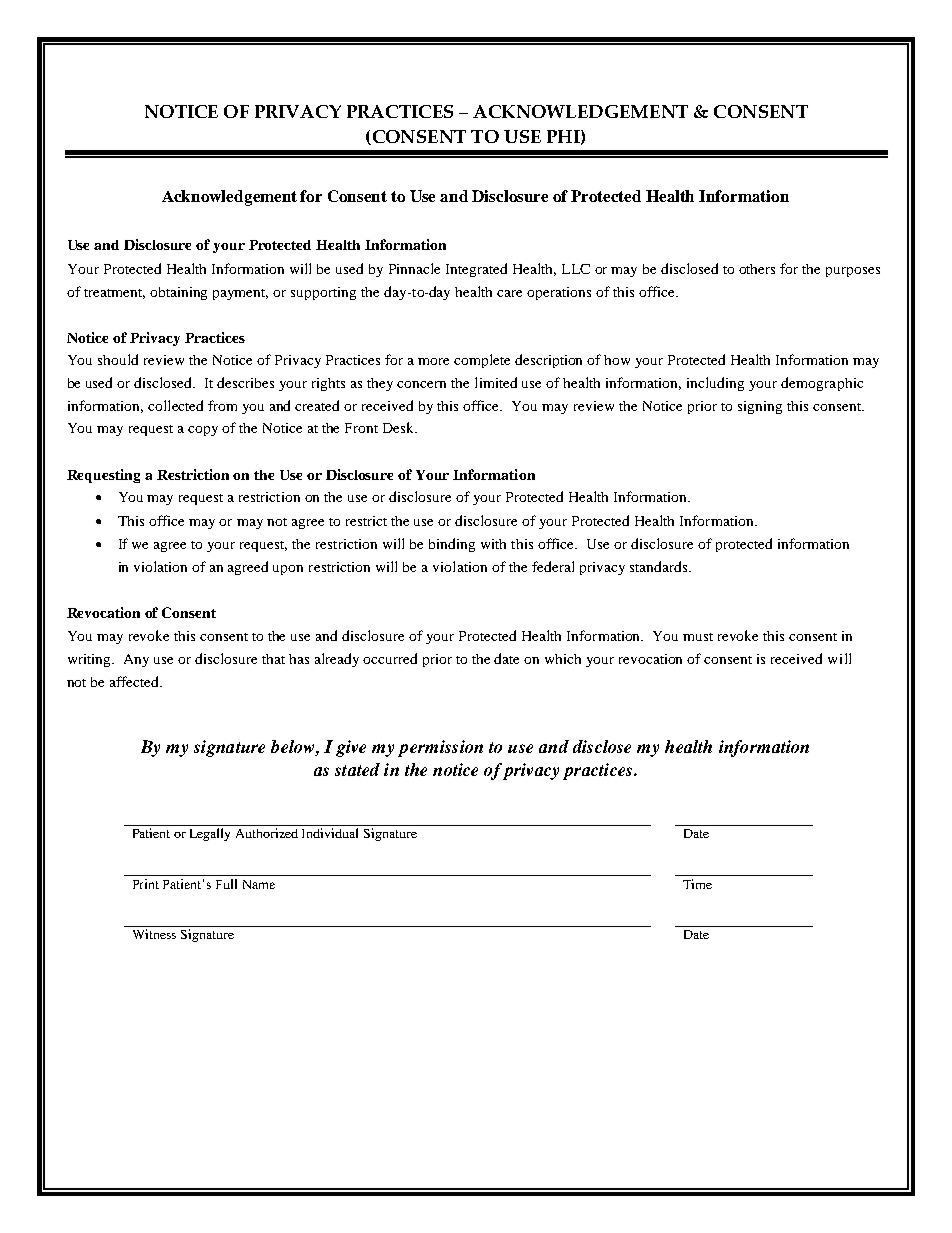 This screenshot has width=952, height=1233. What do you see at coordinates (697, 884) in the screenshot?
I see `Time` at bounding box center [697, 884].
